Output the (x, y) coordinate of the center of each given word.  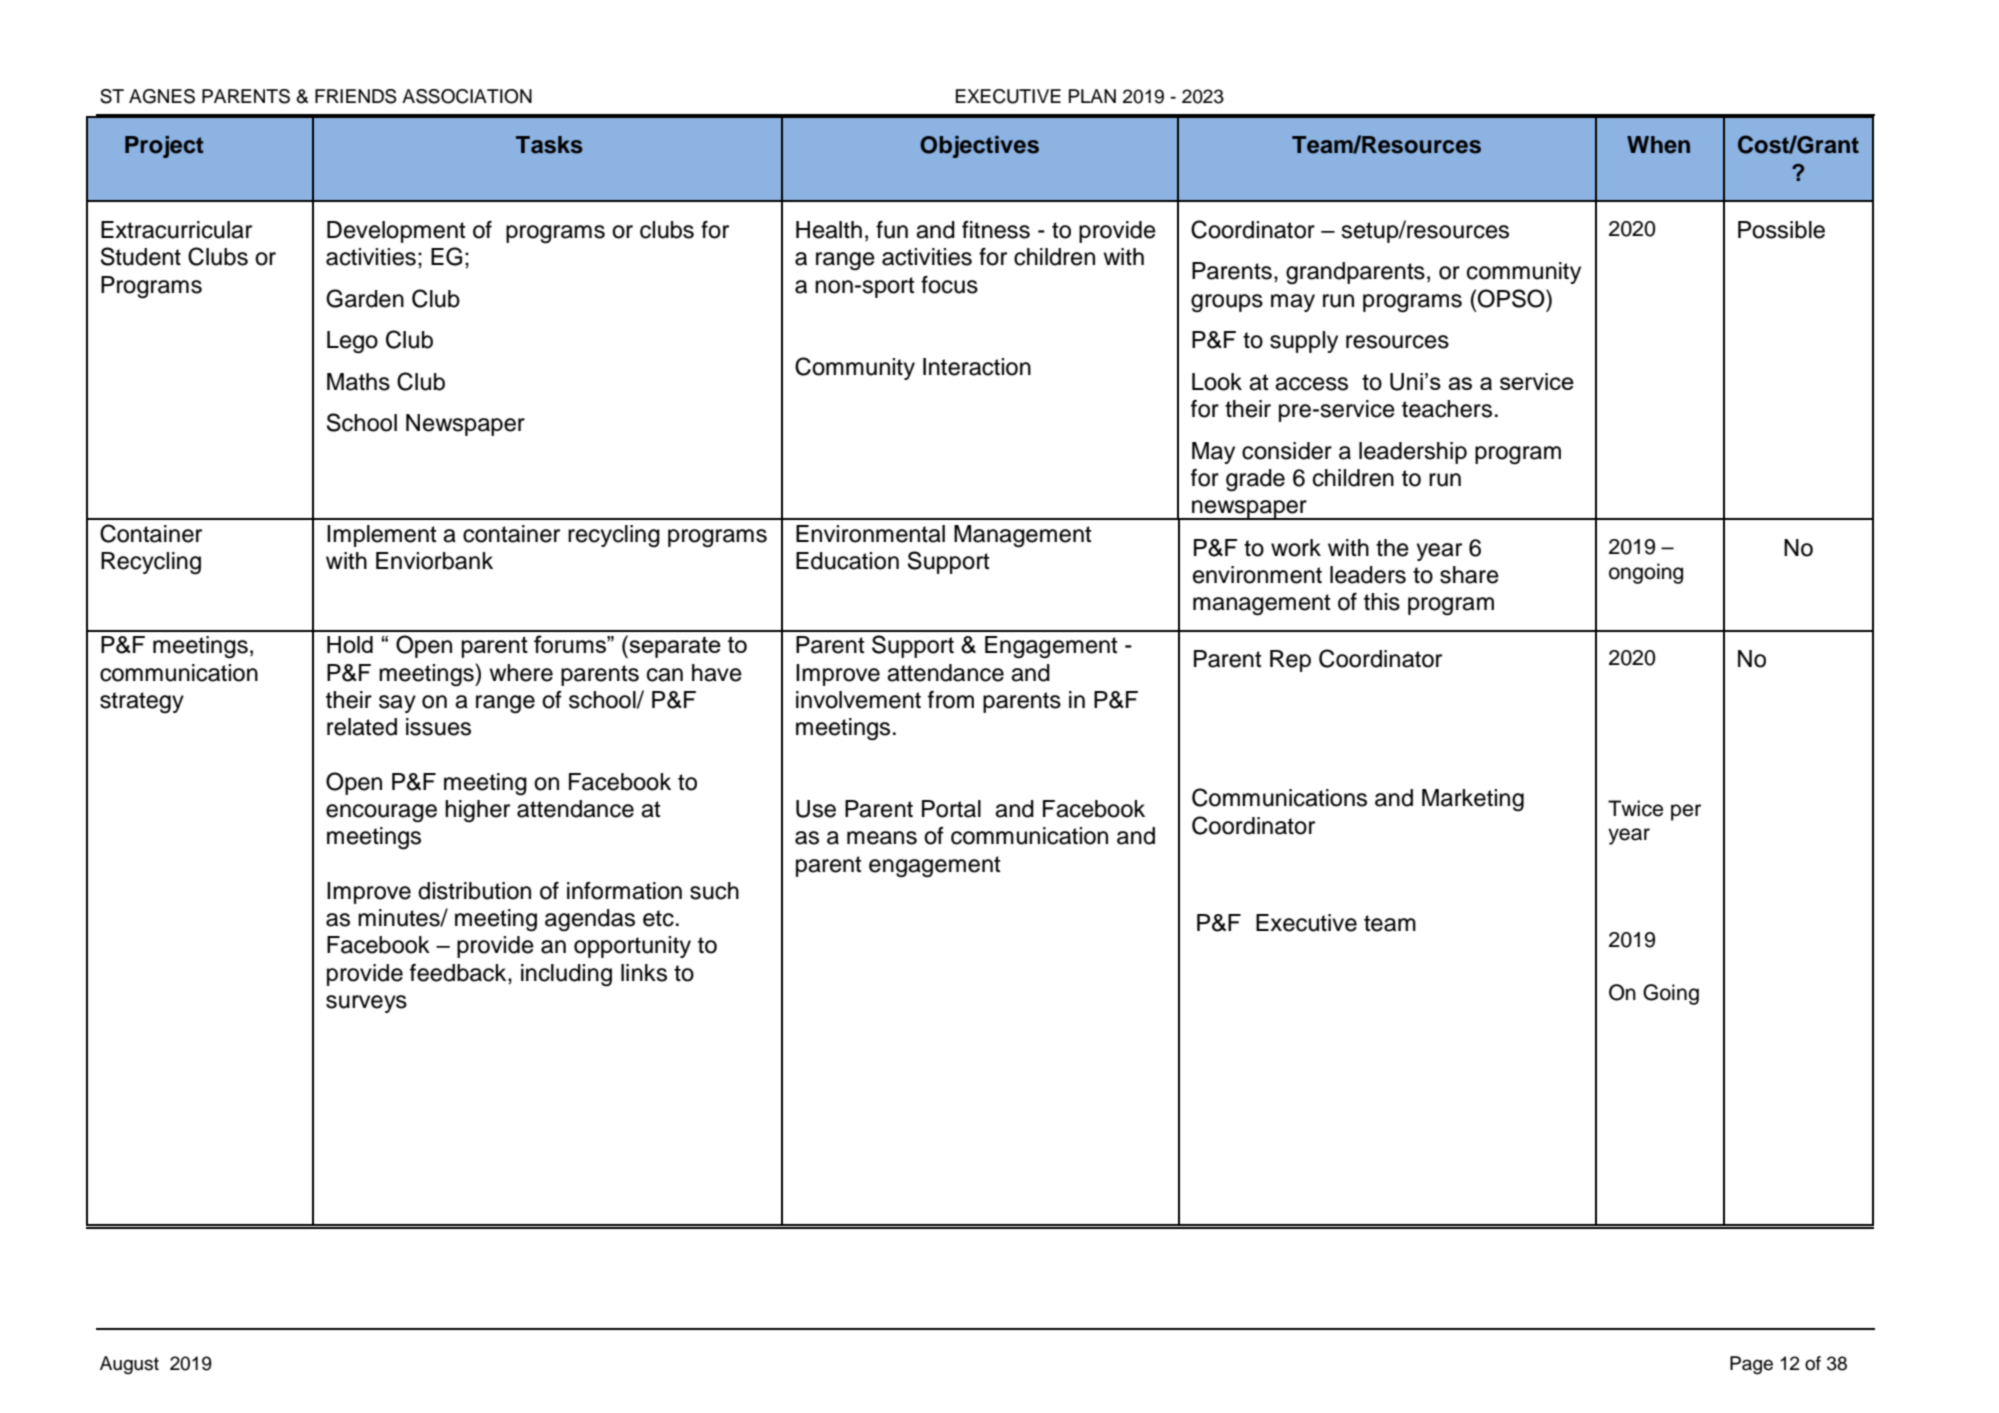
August (129, 1365)
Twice (1635, 808)
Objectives (979, 147)
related (362, 727)
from (951, 700)
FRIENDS (356, 96)
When (1658, 145)
